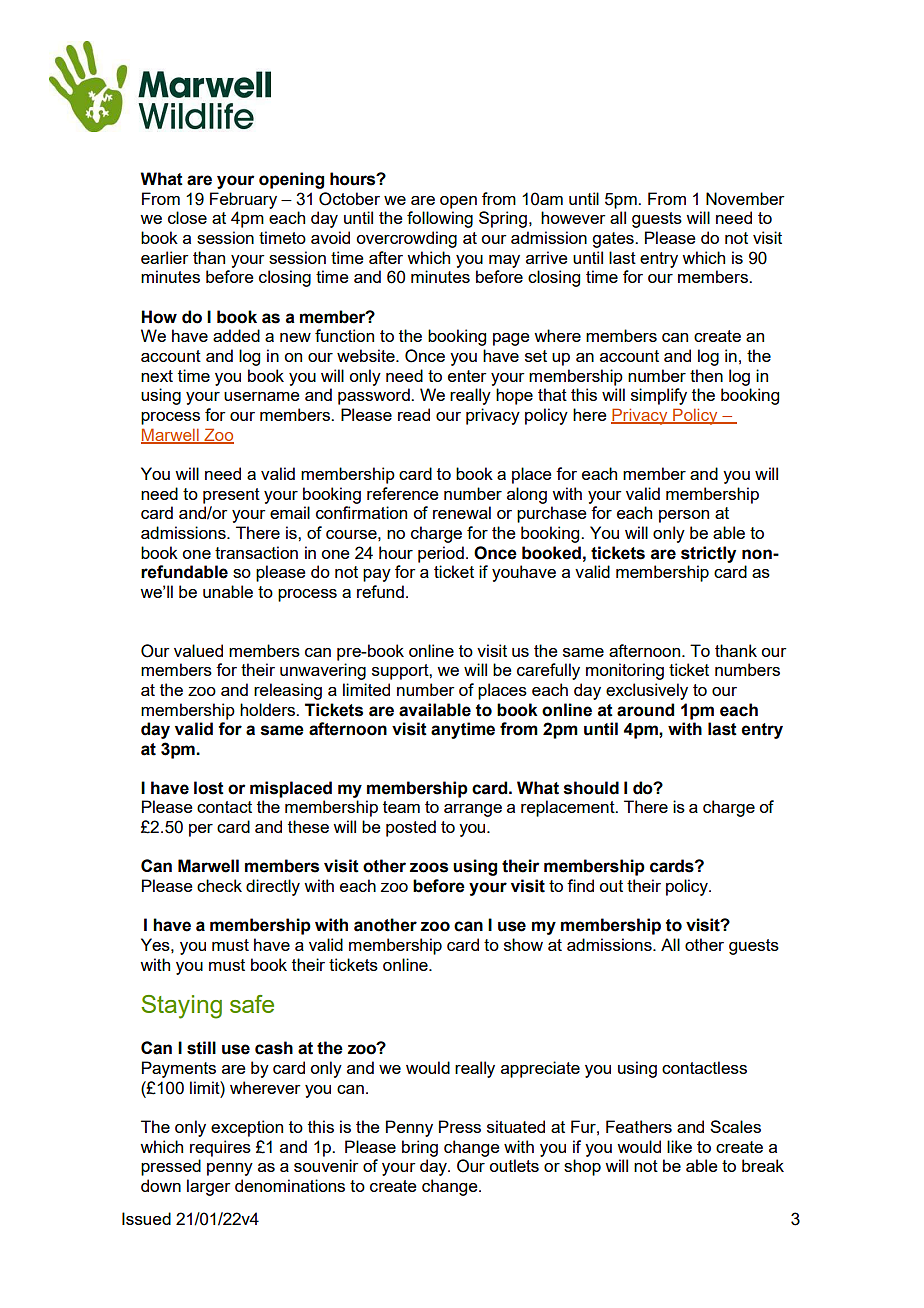 This screenshot has height=1308, width=924. I want to click on safe, so click(252, 1004).
